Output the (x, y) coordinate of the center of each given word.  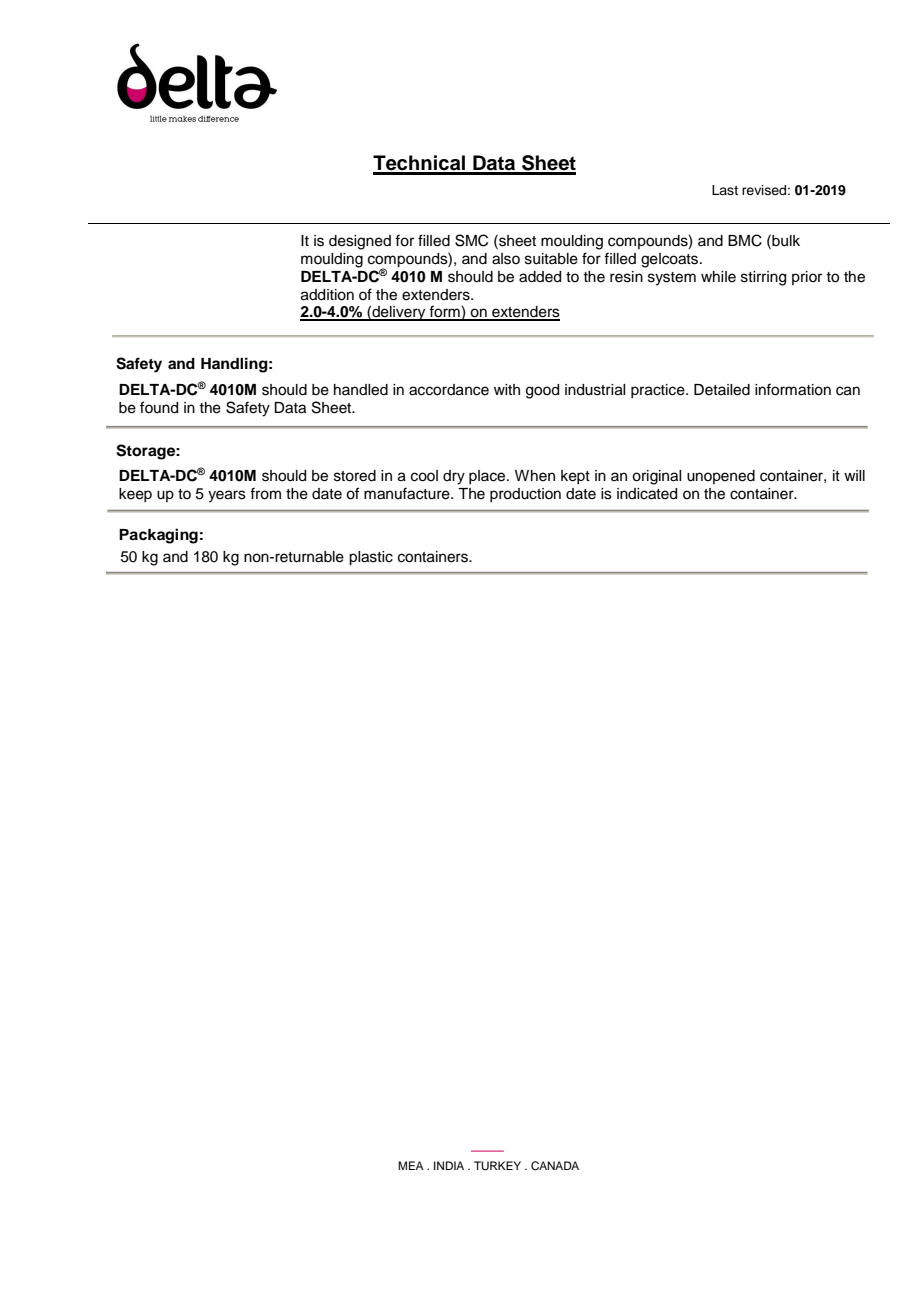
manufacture (408, 493)
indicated (647, 494)
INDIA (449, 1165)
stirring (763, 278)
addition (327, 295)
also (506, 259)
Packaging (158, 536)
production (525, 495)
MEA (411, 1165)
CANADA (555, 1166)
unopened (721, 477)
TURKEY (497, 1166)
